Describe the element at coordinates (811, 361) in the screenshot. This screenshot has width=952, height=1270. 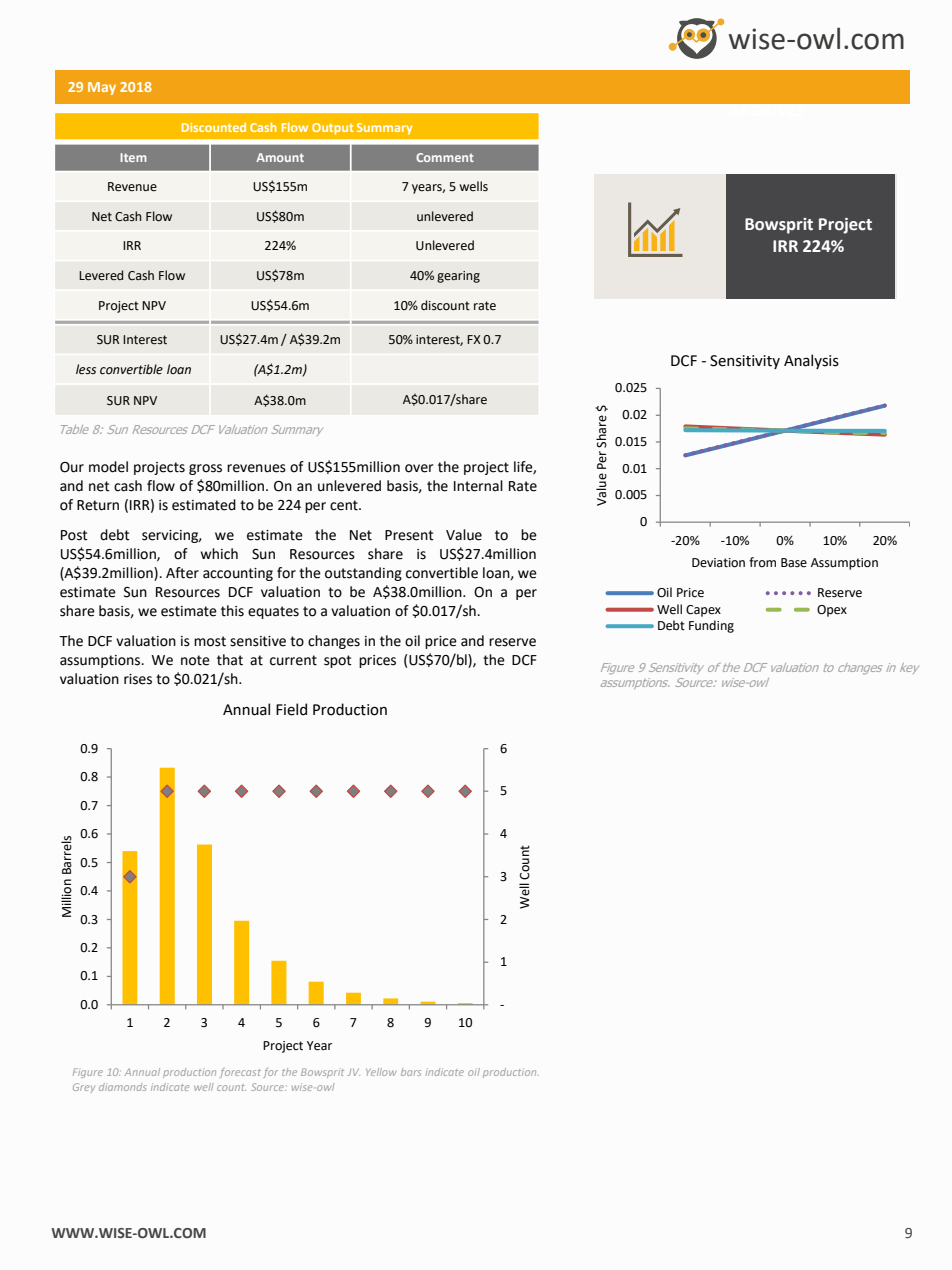
I see `Analysis` at that location.
